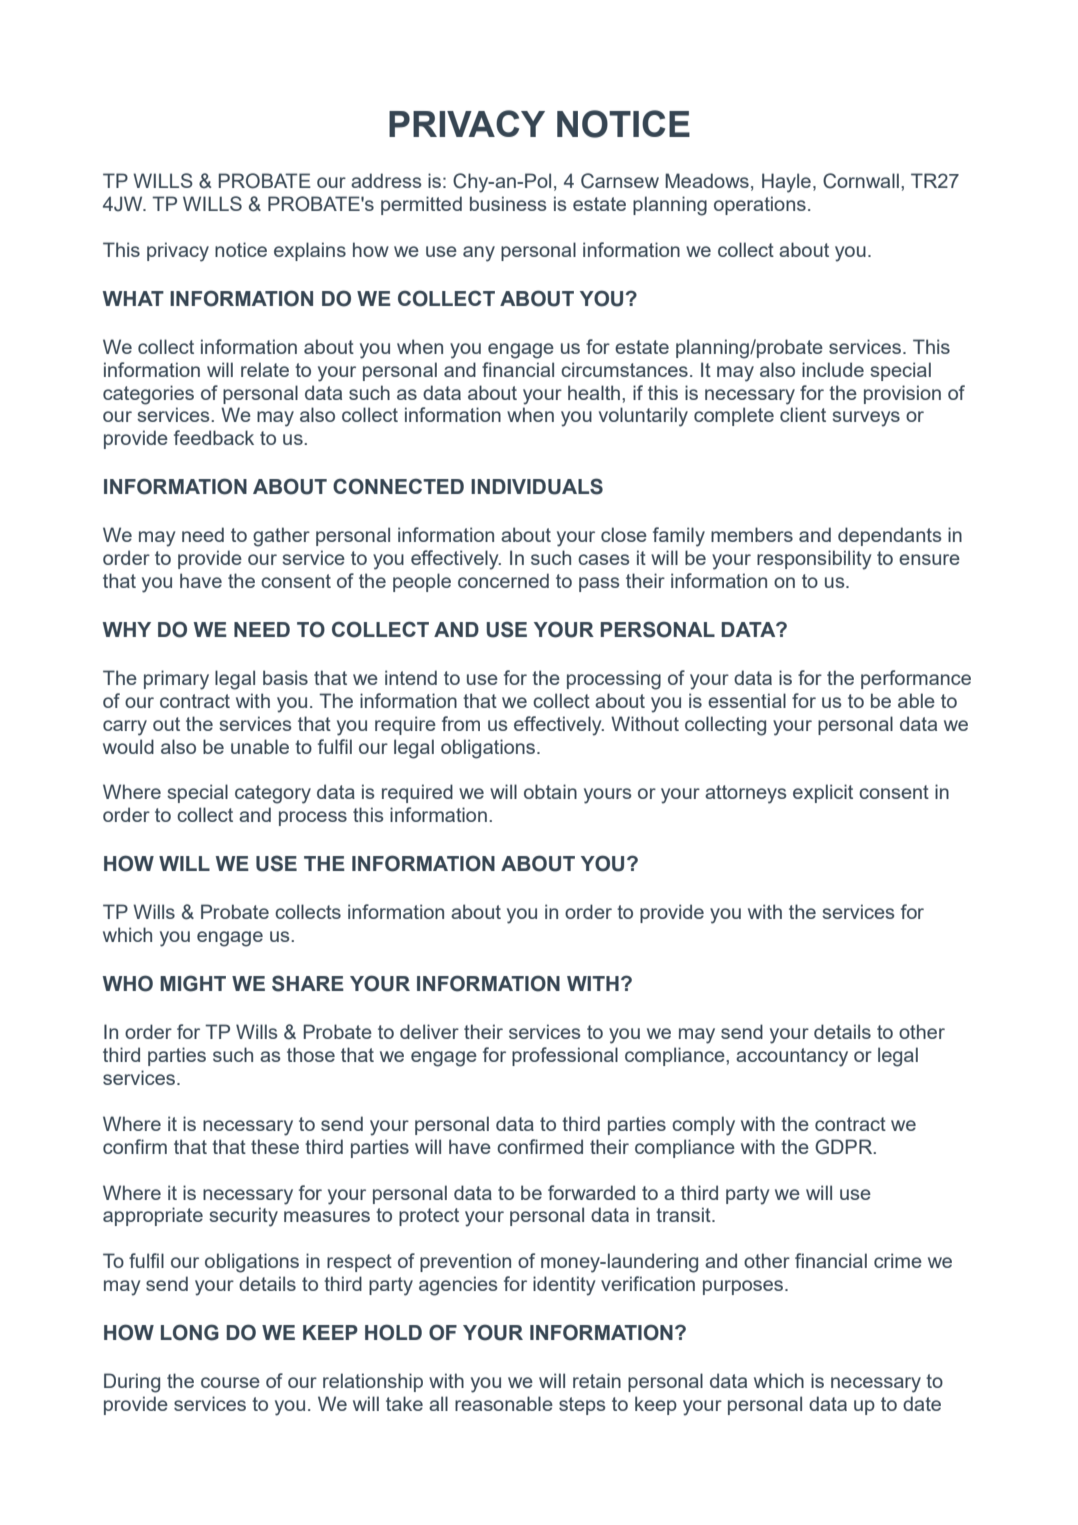 The image size is (1078, 1525). Describe the element at coordinates (823, 793) in the screenshot. I see `explicit` at that location.
